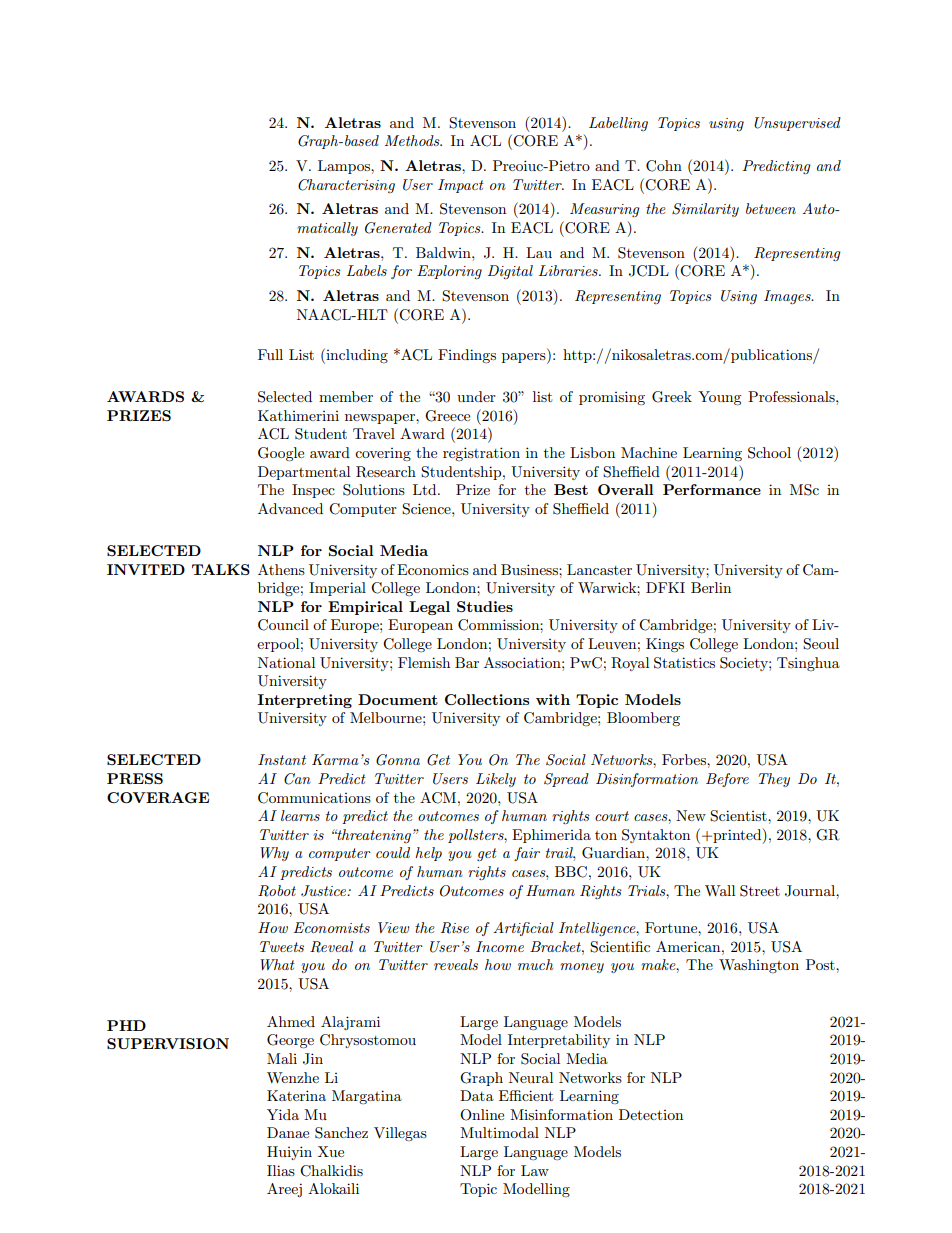 The height and width of the screenshot is (1233, 952). Describe the element at coordinates (739, 816) in the screenshot. I see `Scientist` at that location.
